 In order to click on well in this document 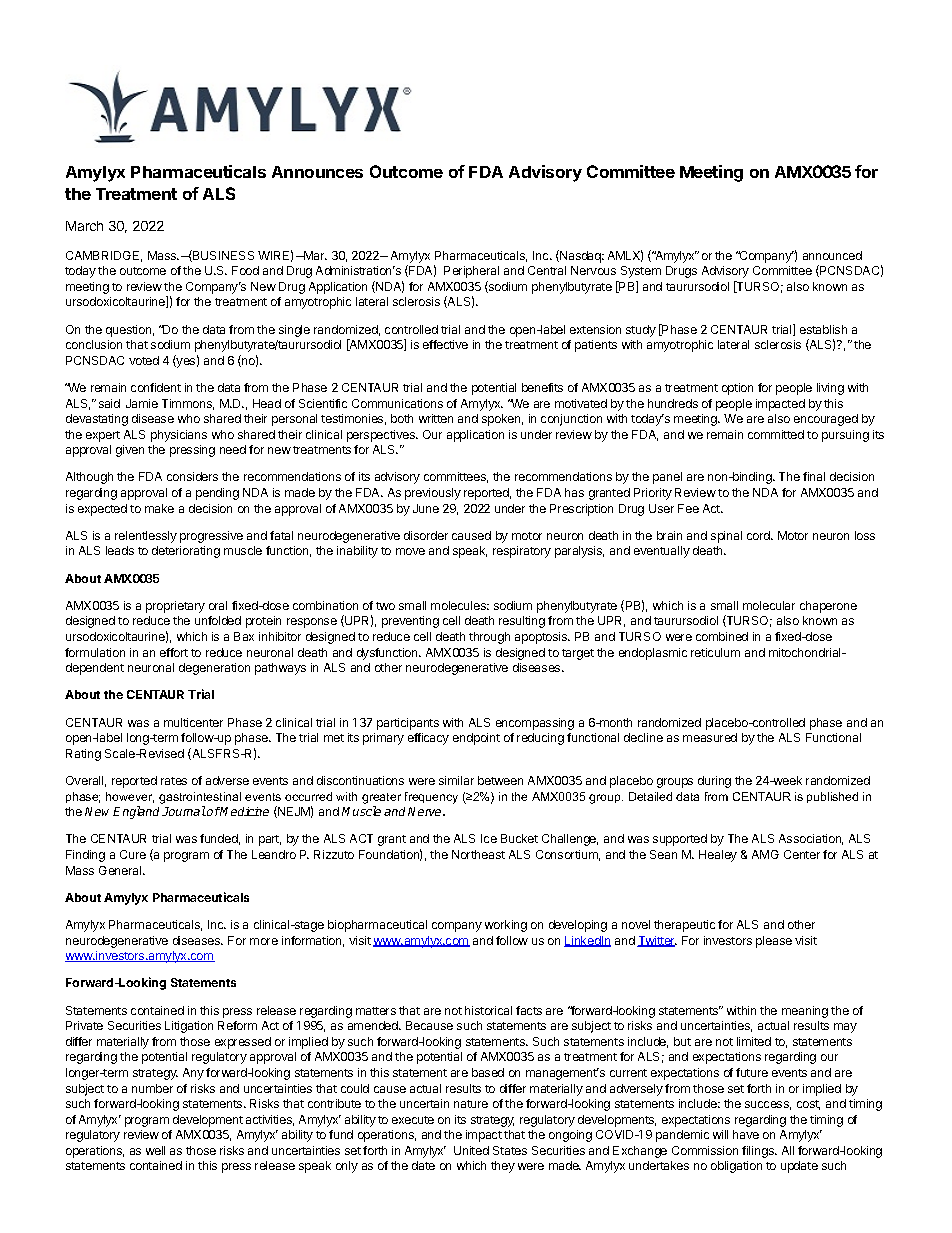, I will do `click(155, 1150)`.
